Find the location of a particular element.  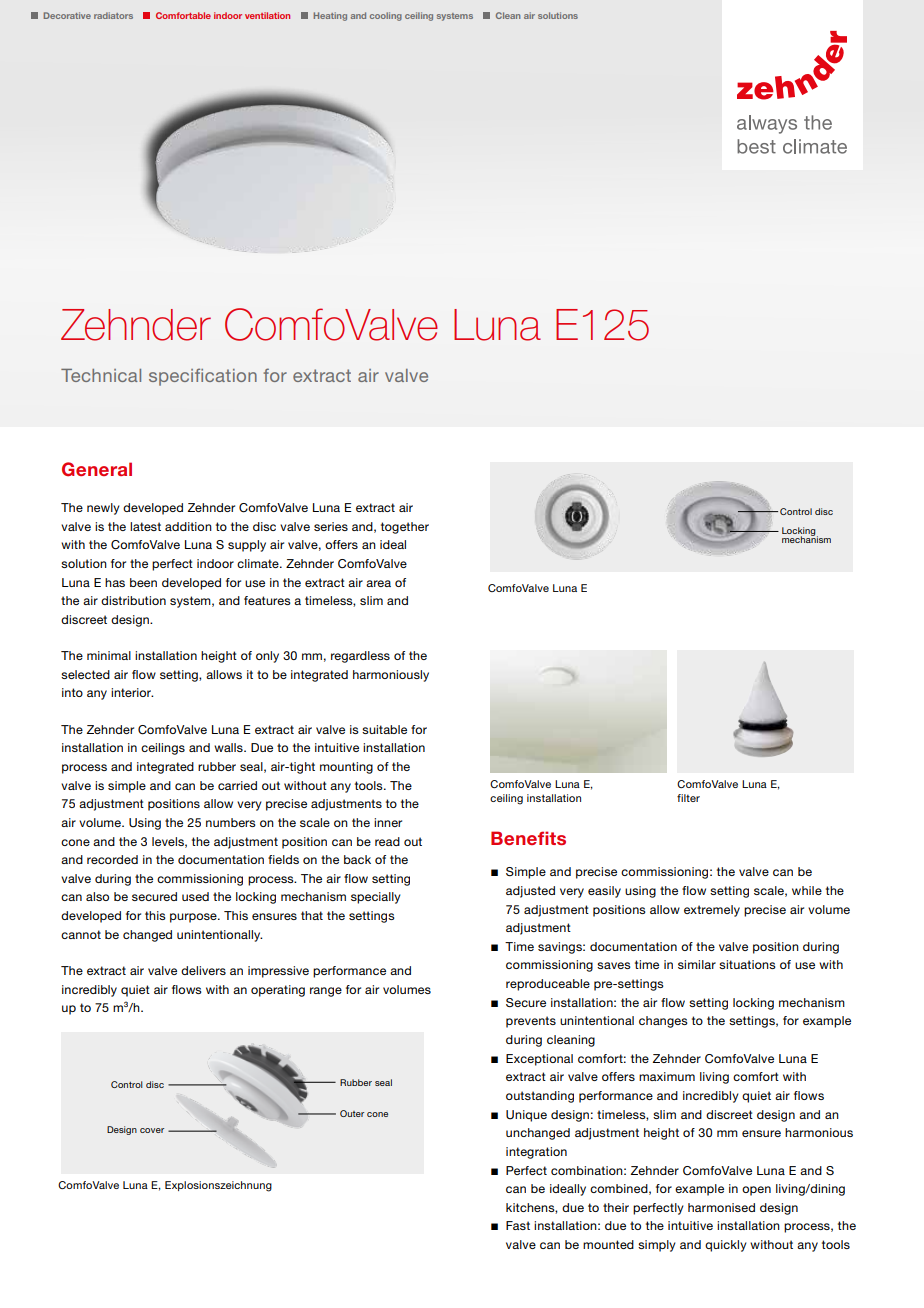

Heating is located at coordinates (330, 16).
